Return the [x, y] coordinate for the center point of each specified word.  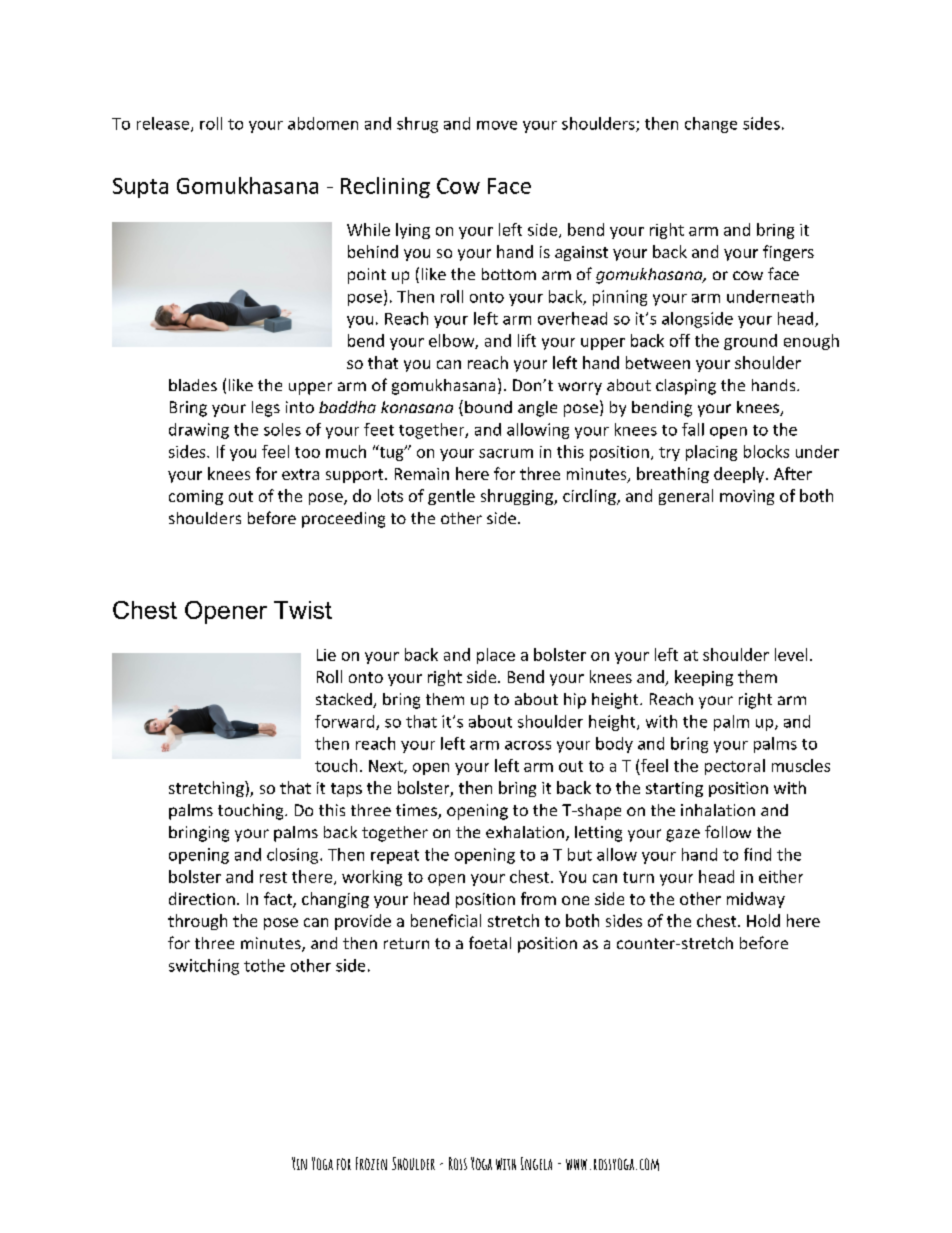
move [497, 125]
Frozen [371, 1163]
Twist [303, 610]
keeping [704, 678]
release [164, 124]
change [711, 125]
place [496, 656]
